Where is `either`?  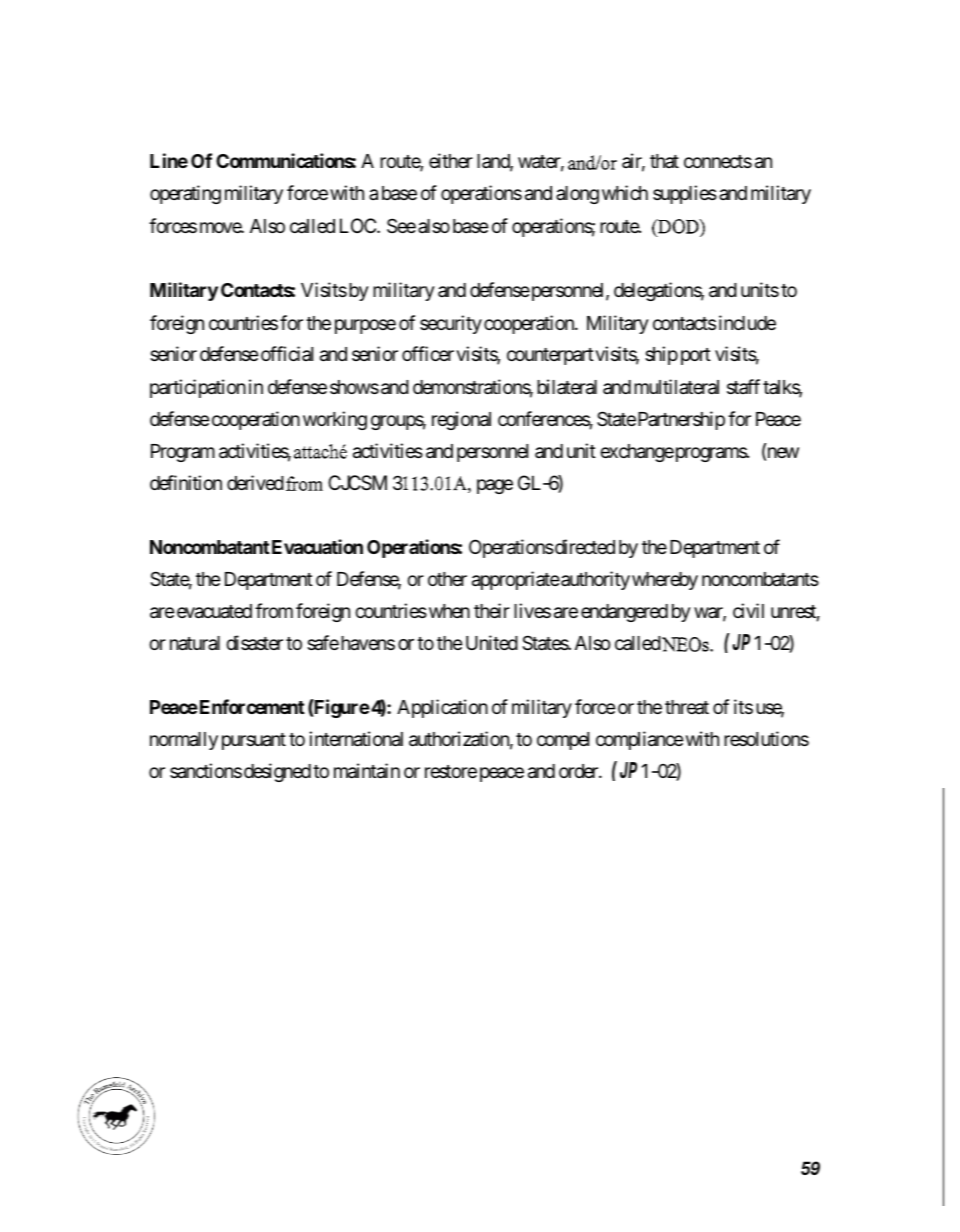 either is located at coordinates (451, 160).
